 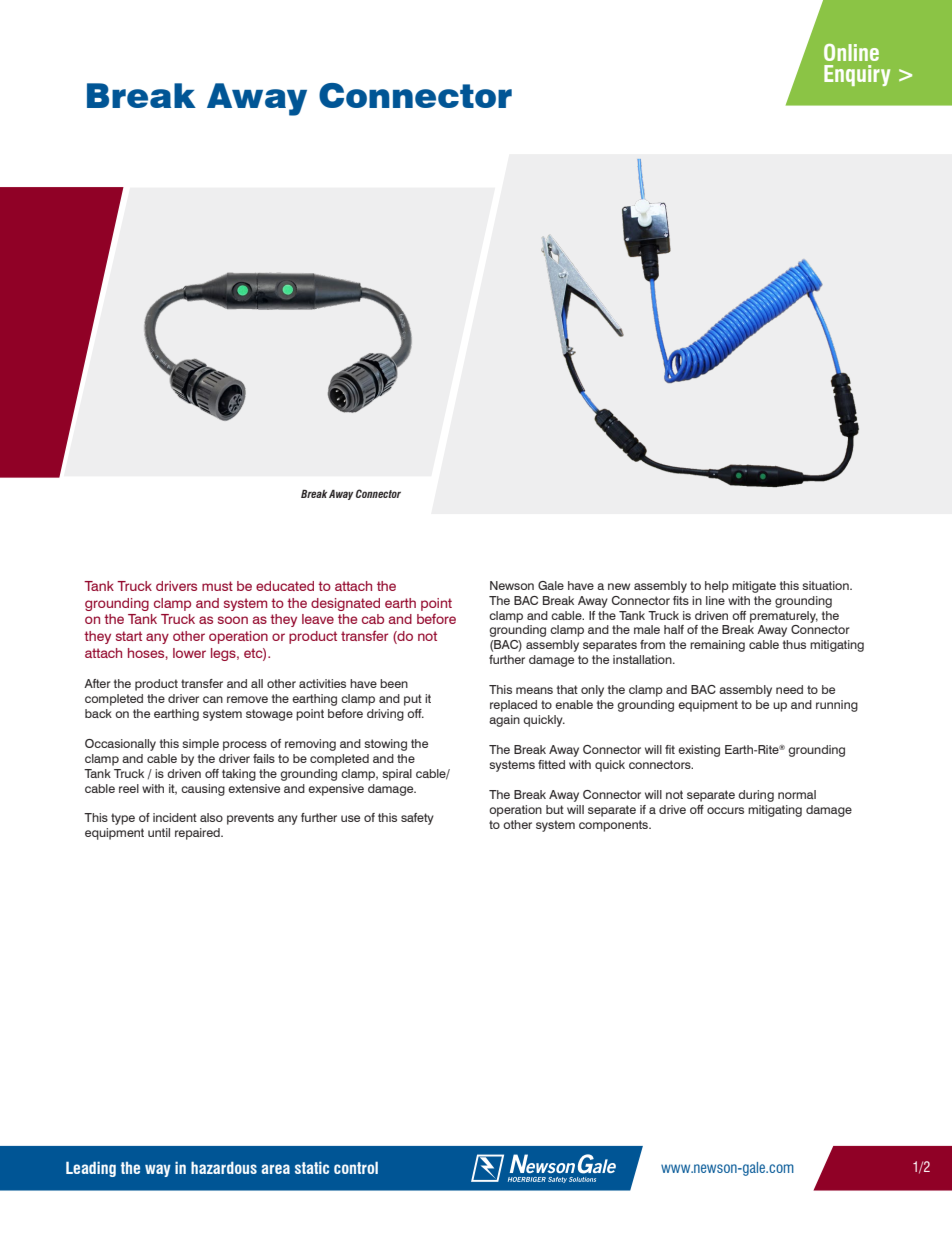 I want to click on occurs, so click(x=725, y=810).
